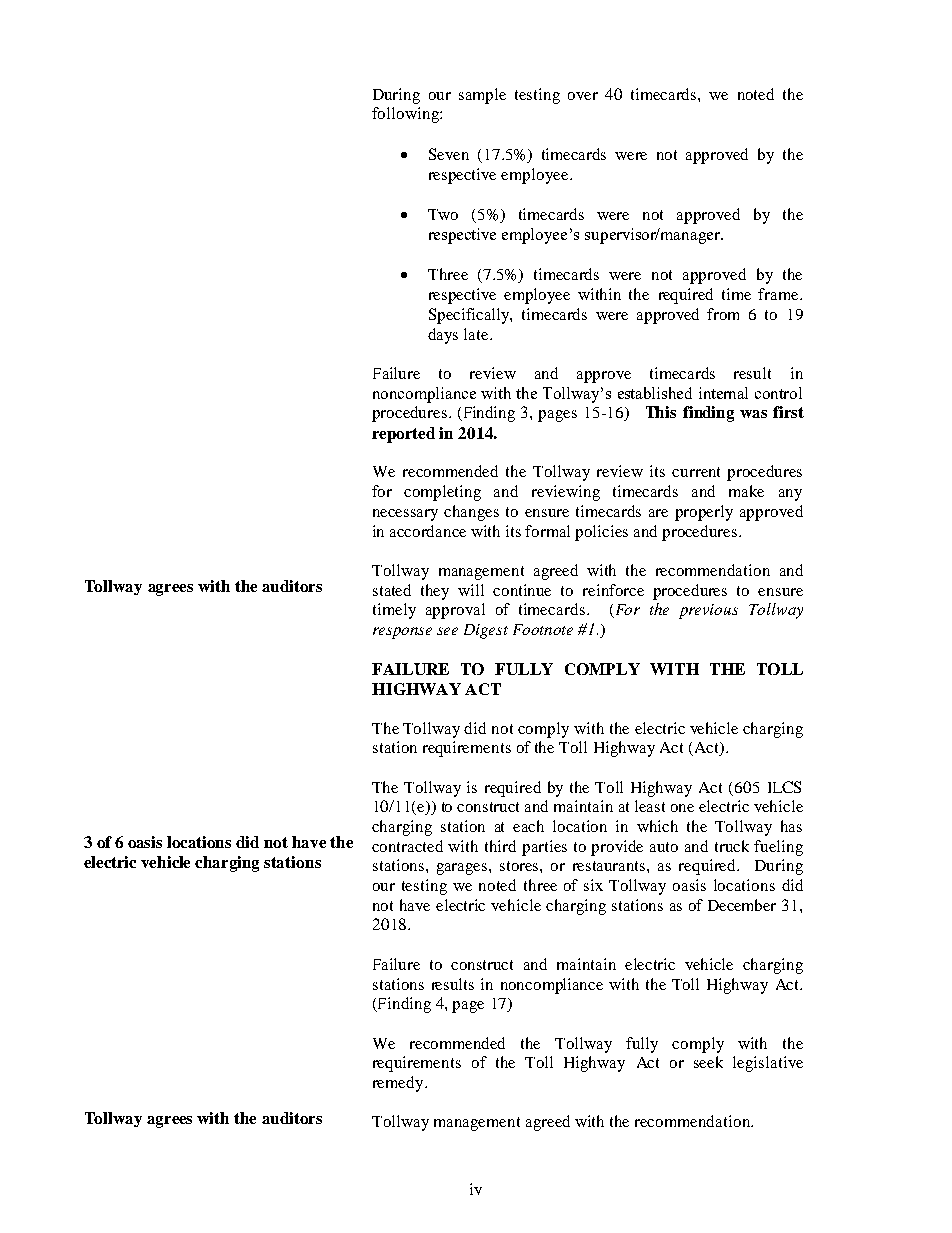  I want to click on internal, so click(723, 393).
